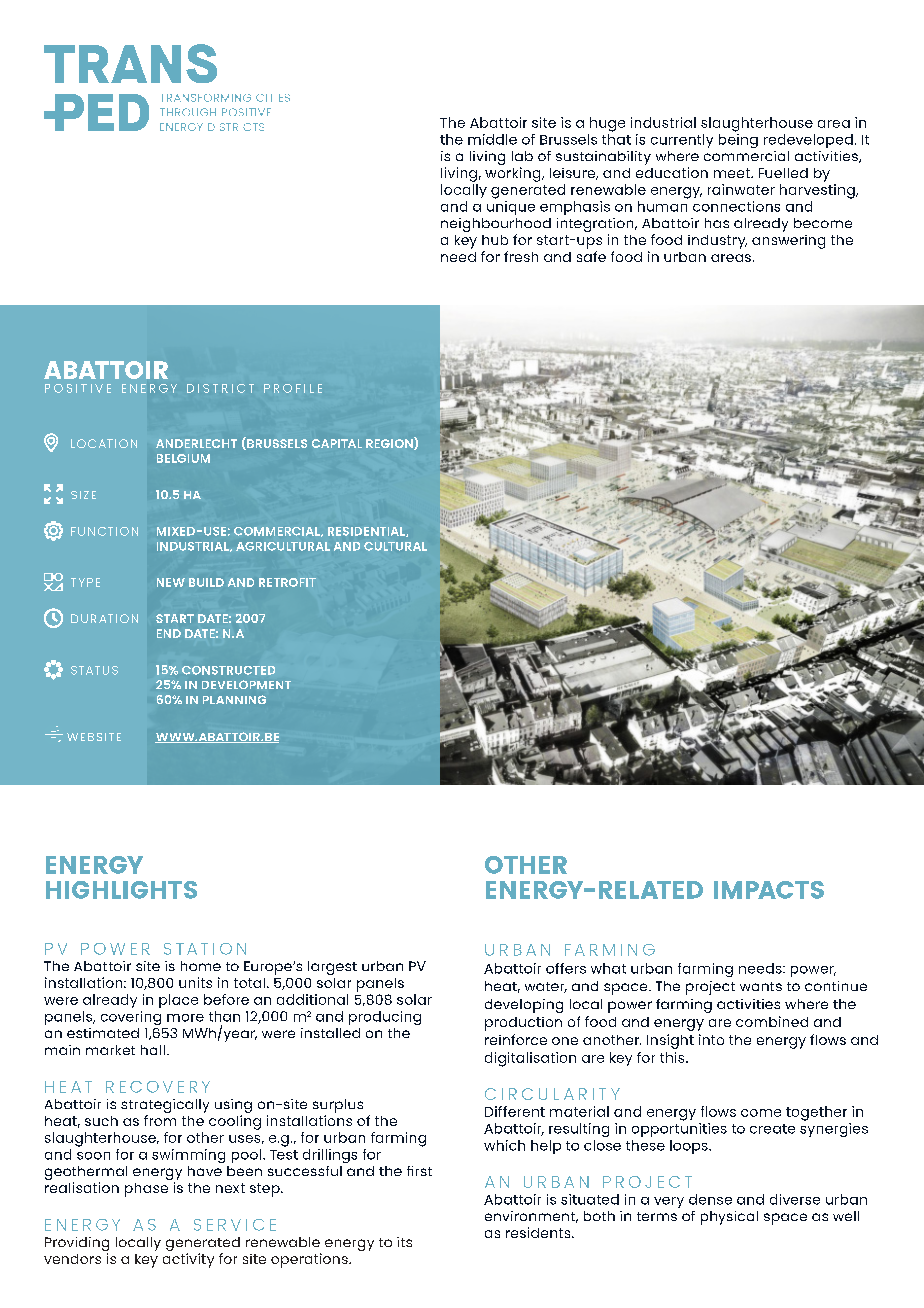 The height and width of the image is (1308, 924). Describe the element at coordinates (146, 1190) in the image. I see `phase` at that location.
